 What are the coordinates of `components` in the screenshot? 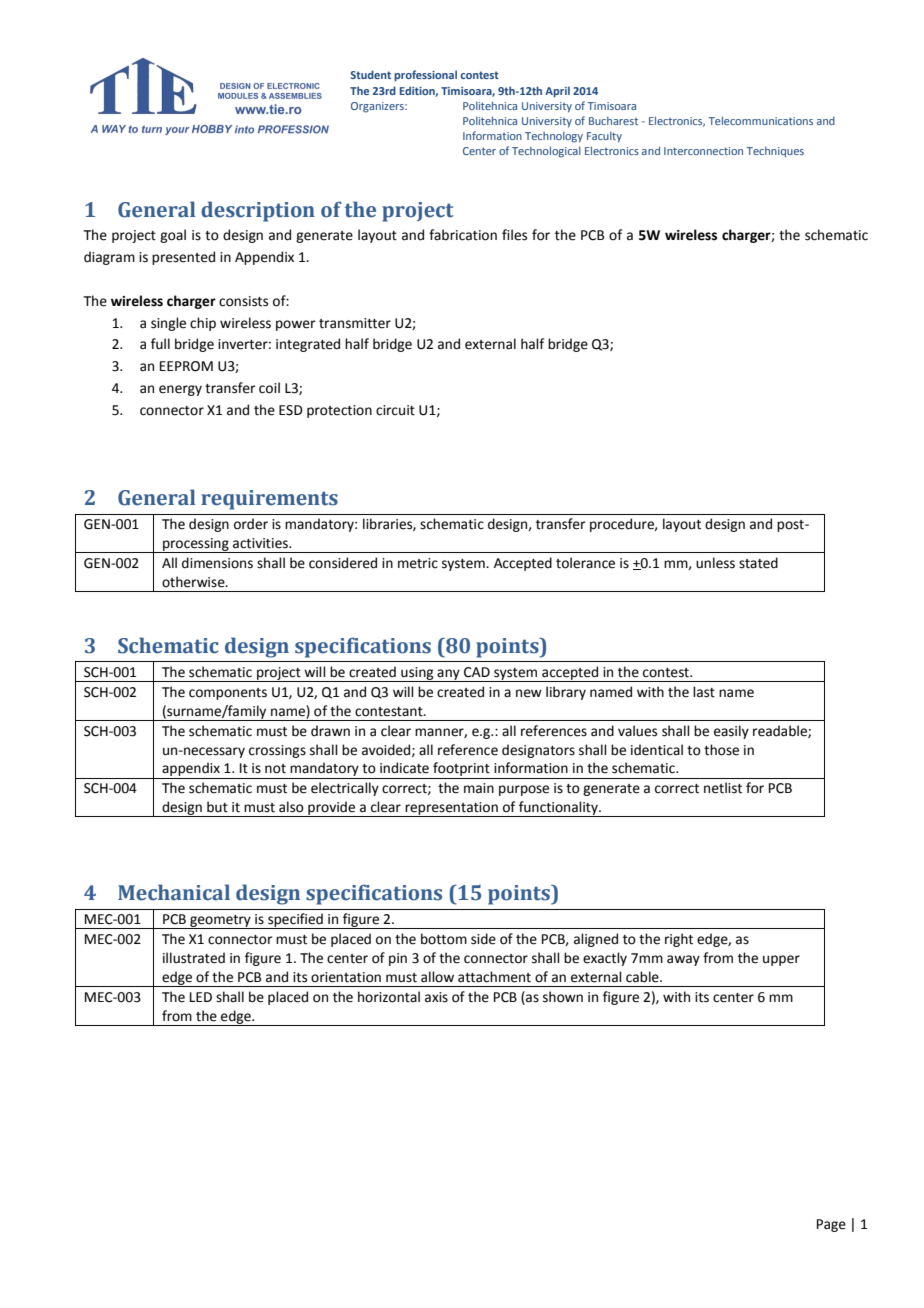 It's located at (228, 694).
